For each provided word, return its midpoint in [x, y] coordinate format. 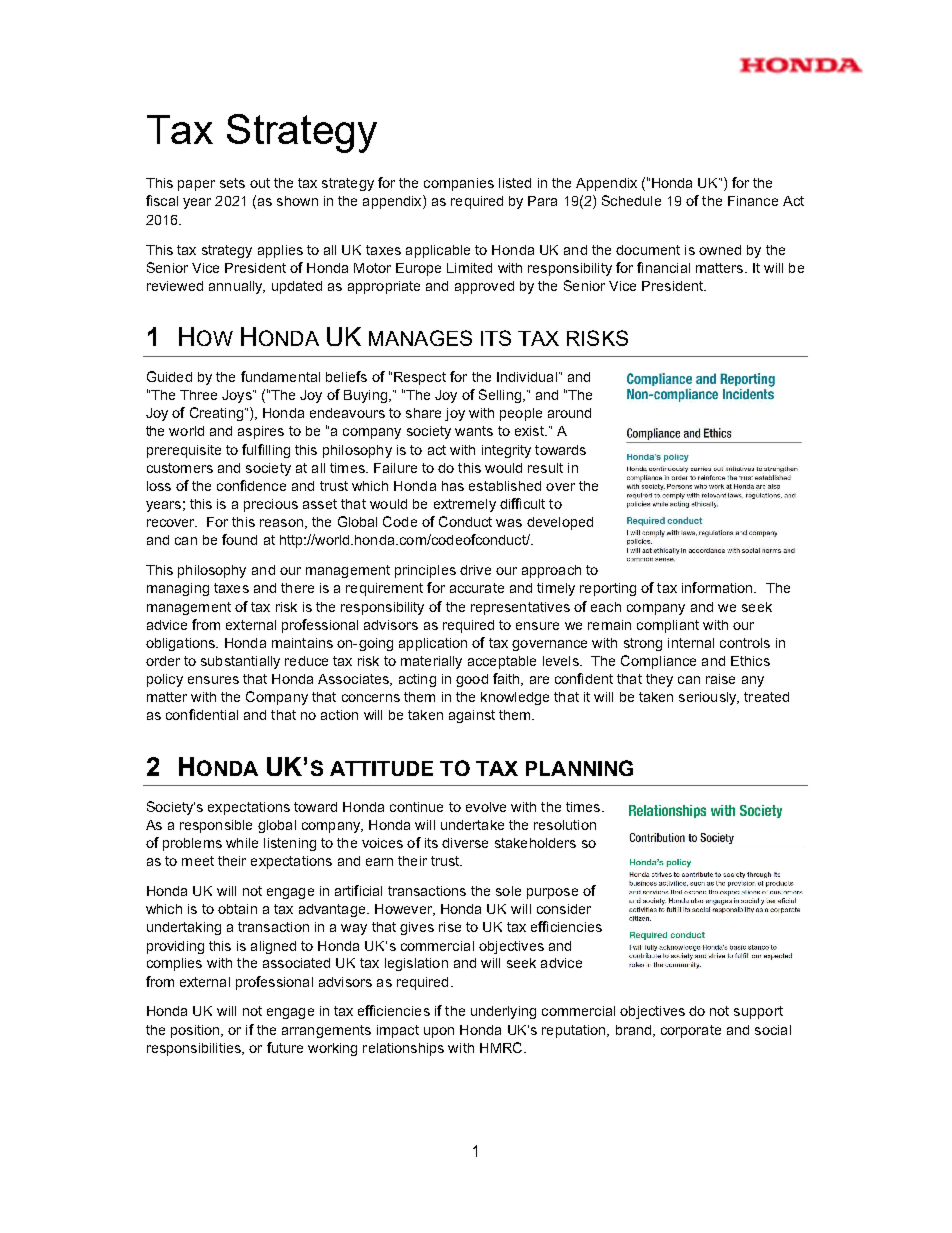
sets [232, 183]
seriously [709, 698]
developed [560, 523]
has [453, 486]
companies [459, 184]
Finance [753, 201]
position [196, 1031]
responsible [216, 826]
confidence [251, 485]
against [472, 716]
